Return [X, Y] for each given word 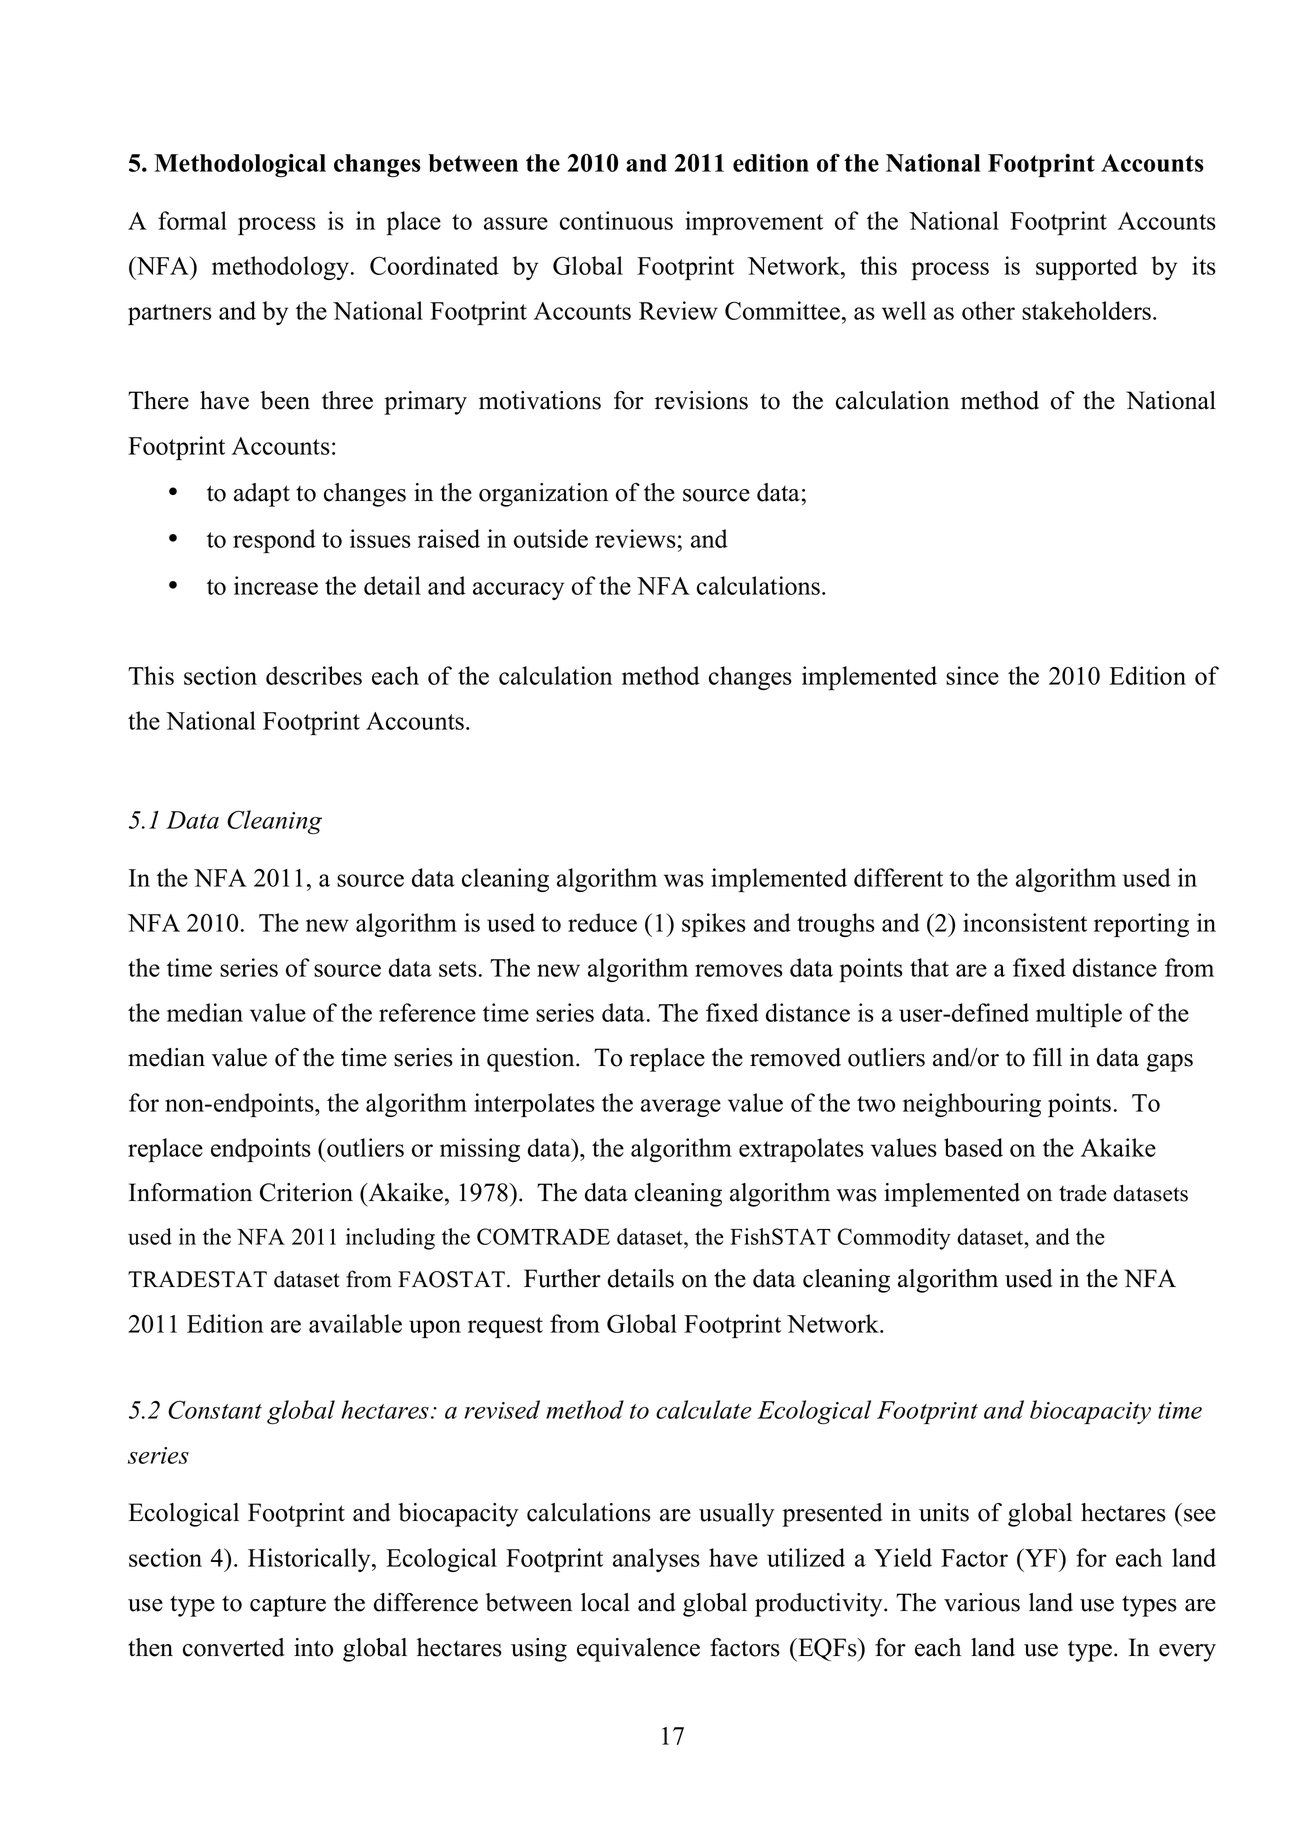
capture [288, 1606]
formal [192, 220]
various [982, 1602]
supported [1087, 268]
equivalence [638, 1650]
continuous [616, 220]
